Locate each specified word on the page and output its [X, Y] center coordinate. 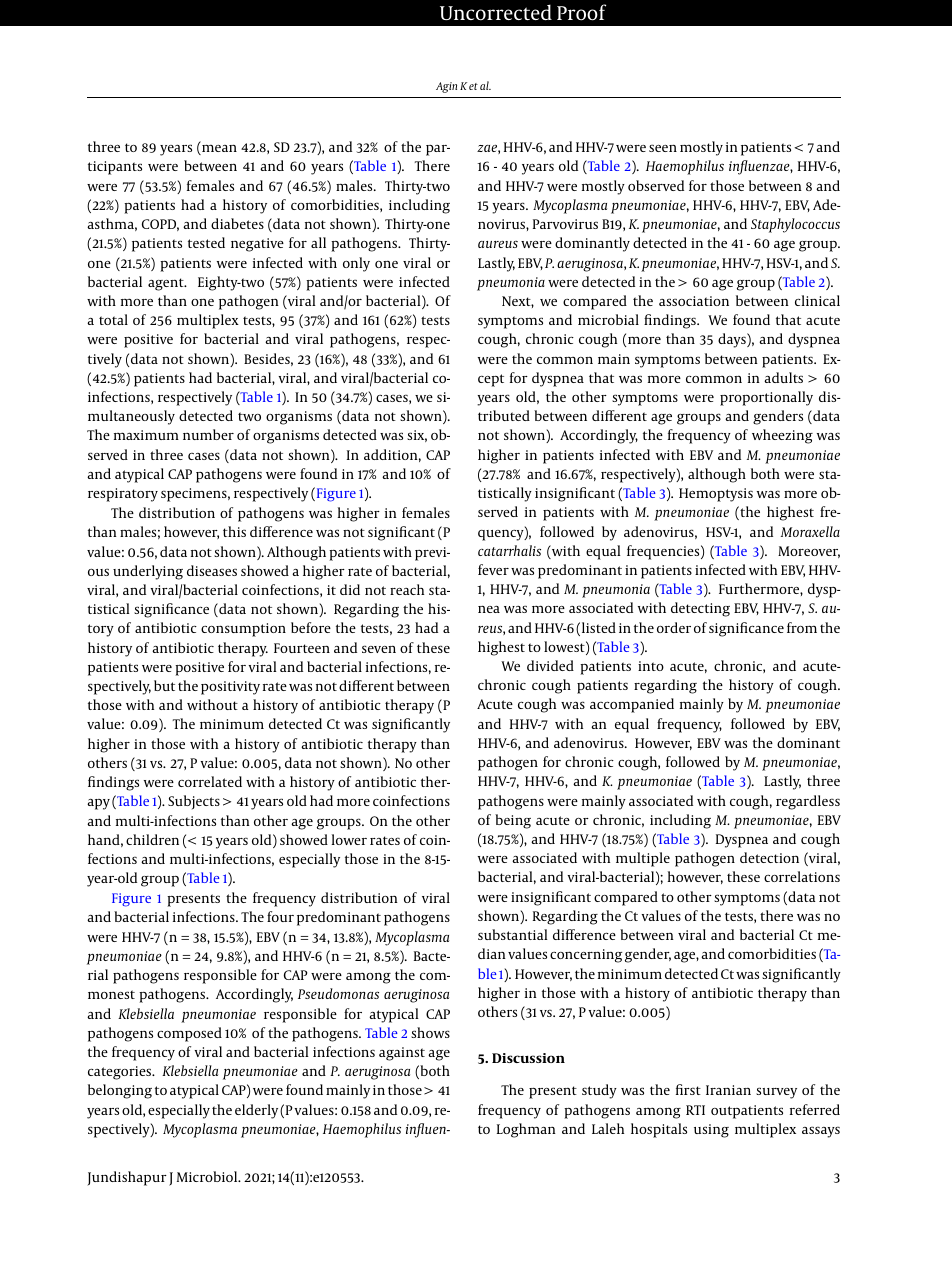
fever [493, 569]
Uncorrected [496, 12]
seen [663, 148]
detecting [700, 609]
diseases [212, 570]
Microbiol [208, 1176]
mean [218, 149]
